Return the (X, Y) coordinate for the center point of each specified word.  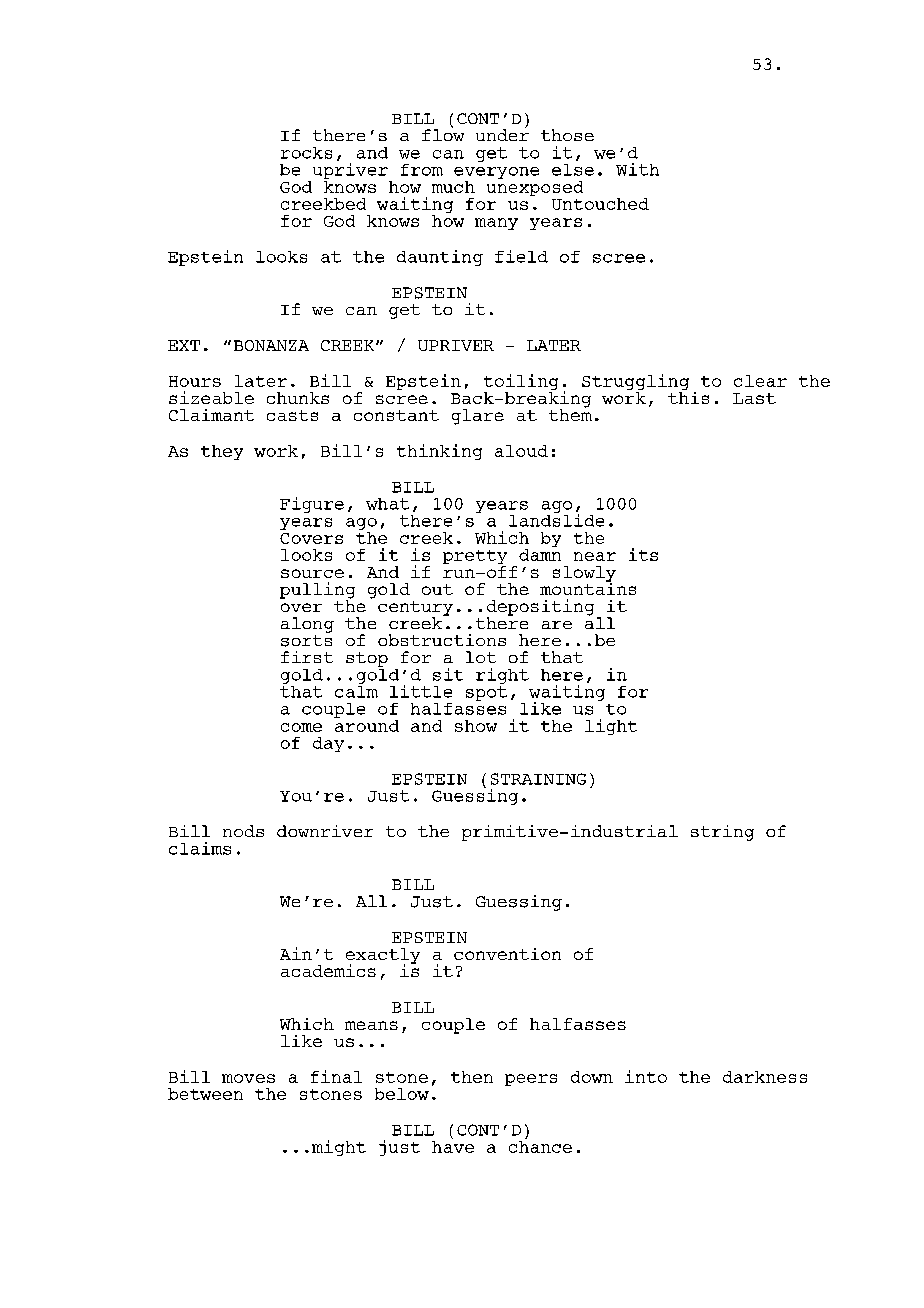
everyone (496, 174)
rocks (306, 153)
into (646, 1076)
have (453, 1145)
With (637, 169)
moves (248, 1078)
